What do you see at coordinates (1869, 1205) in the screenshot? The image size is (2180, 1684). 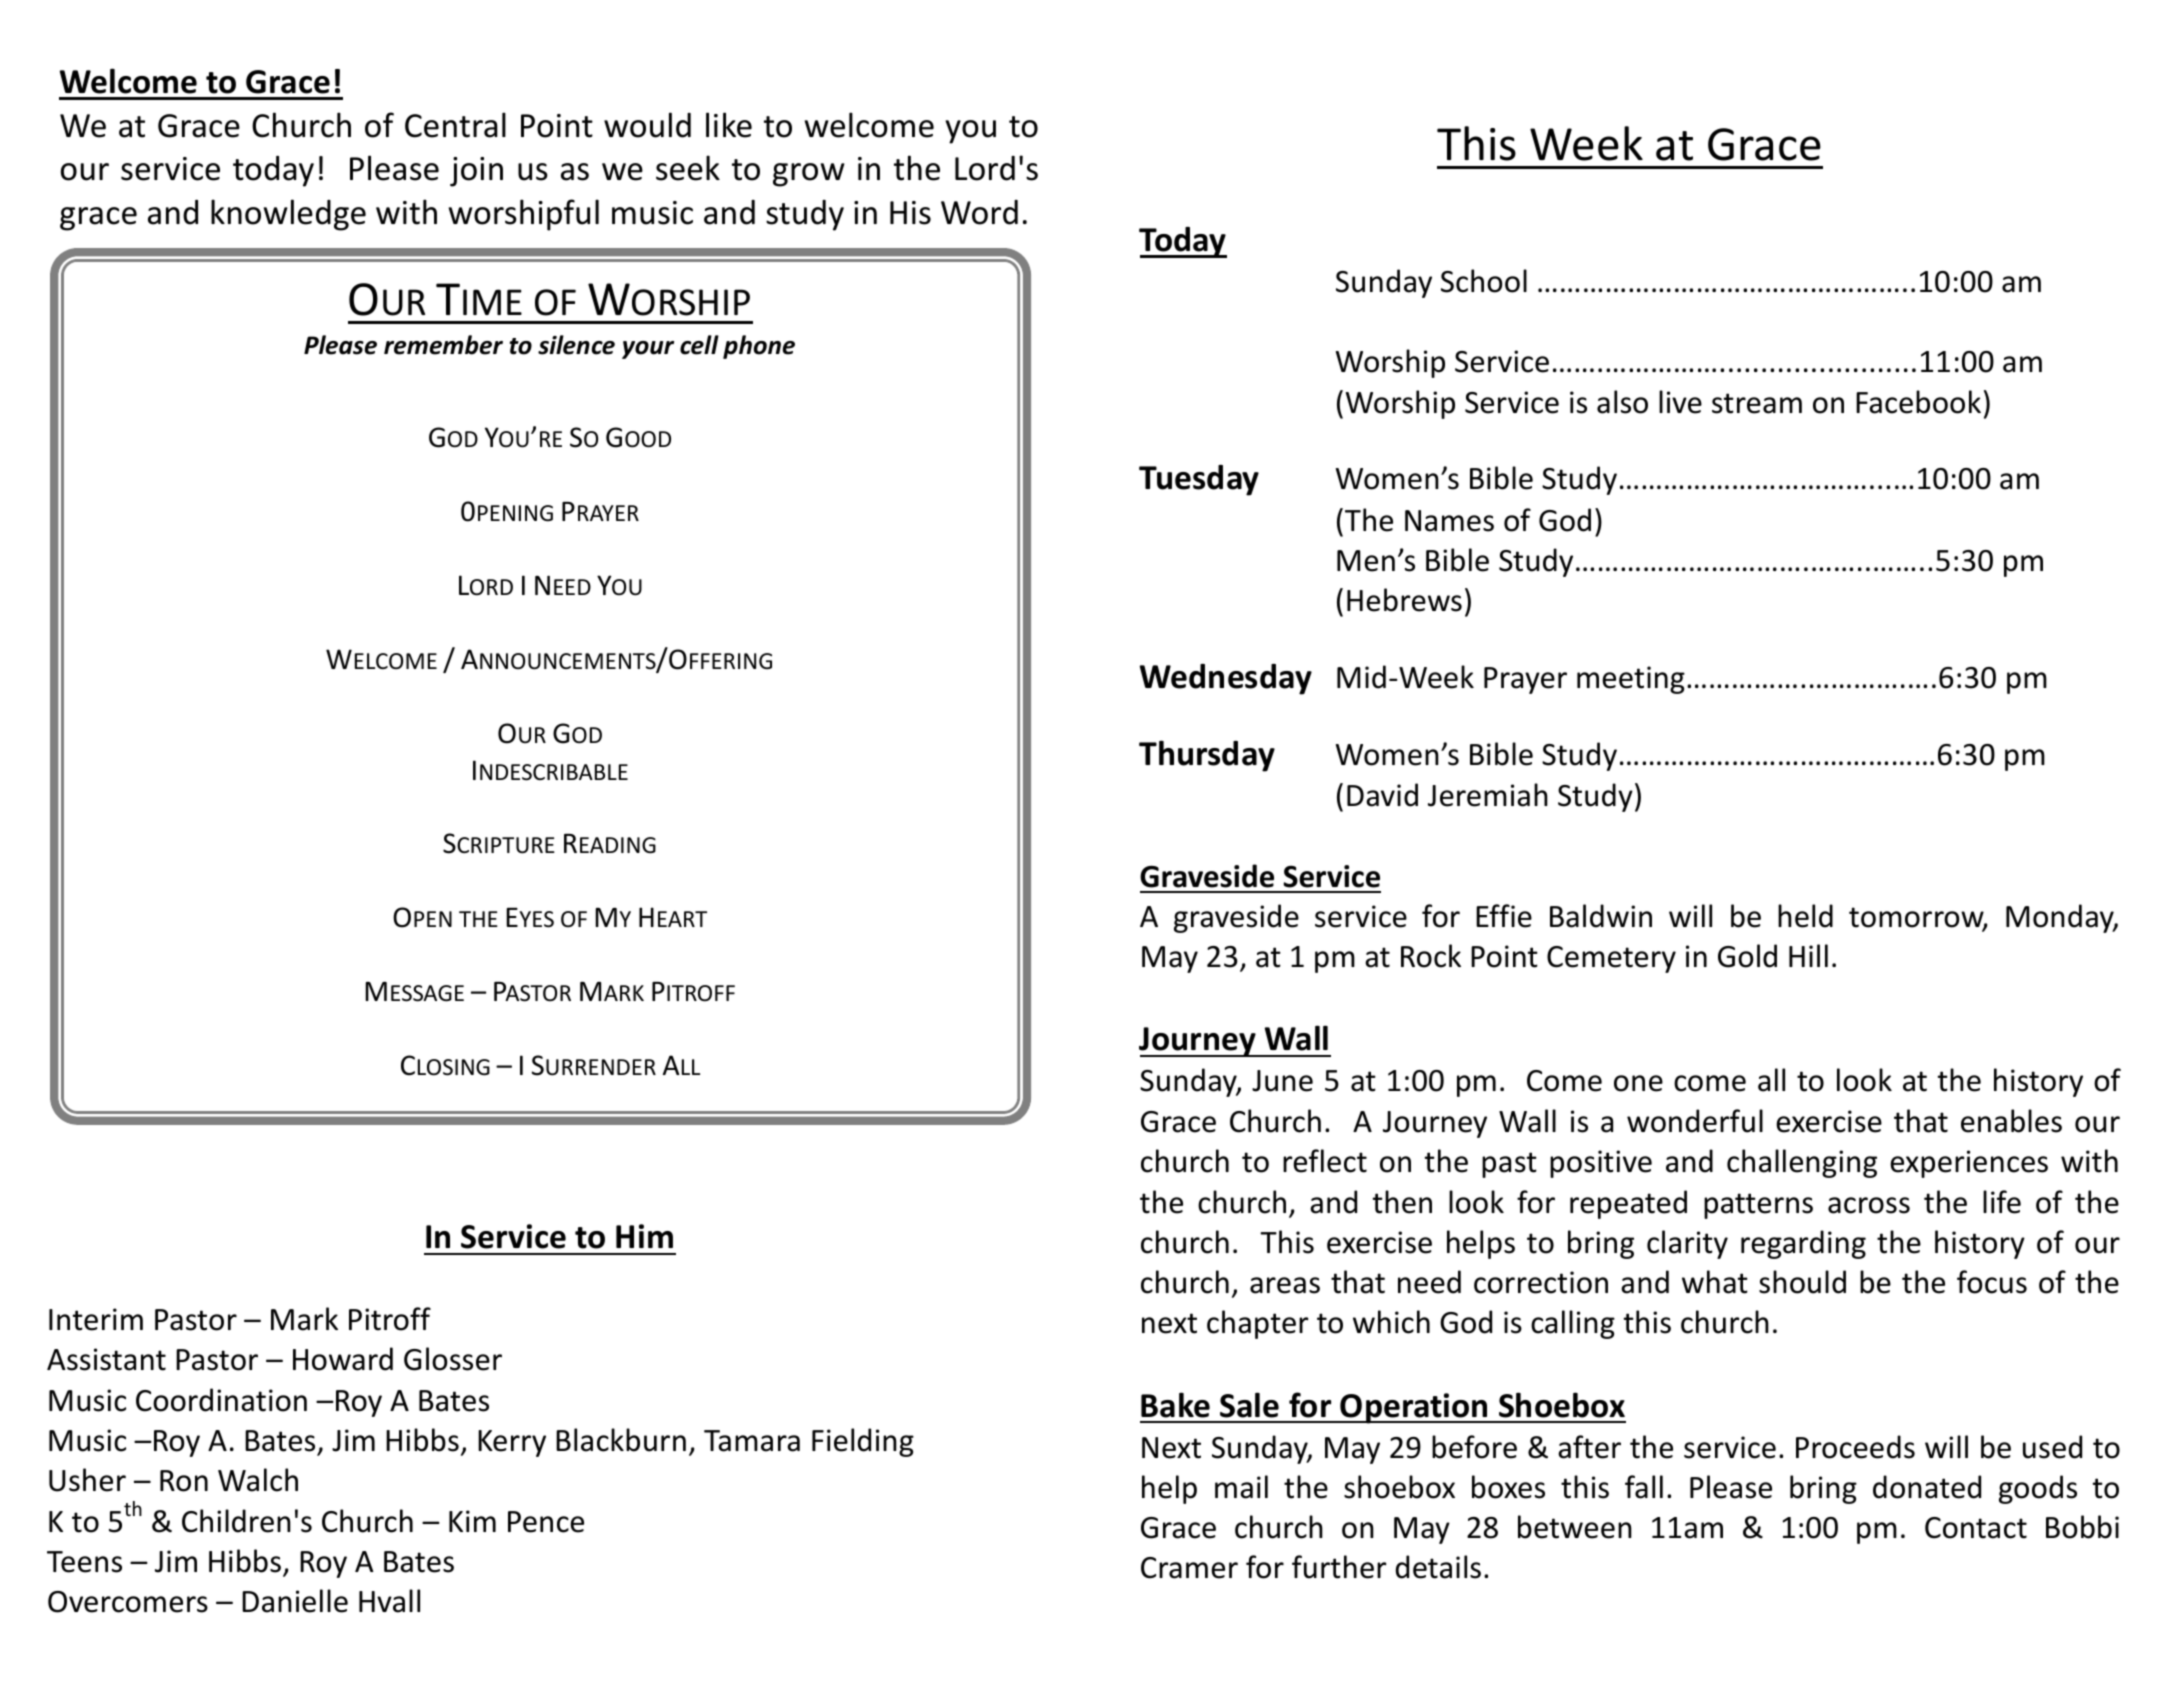 I see `across` at bounding box center [1869, 1205].
